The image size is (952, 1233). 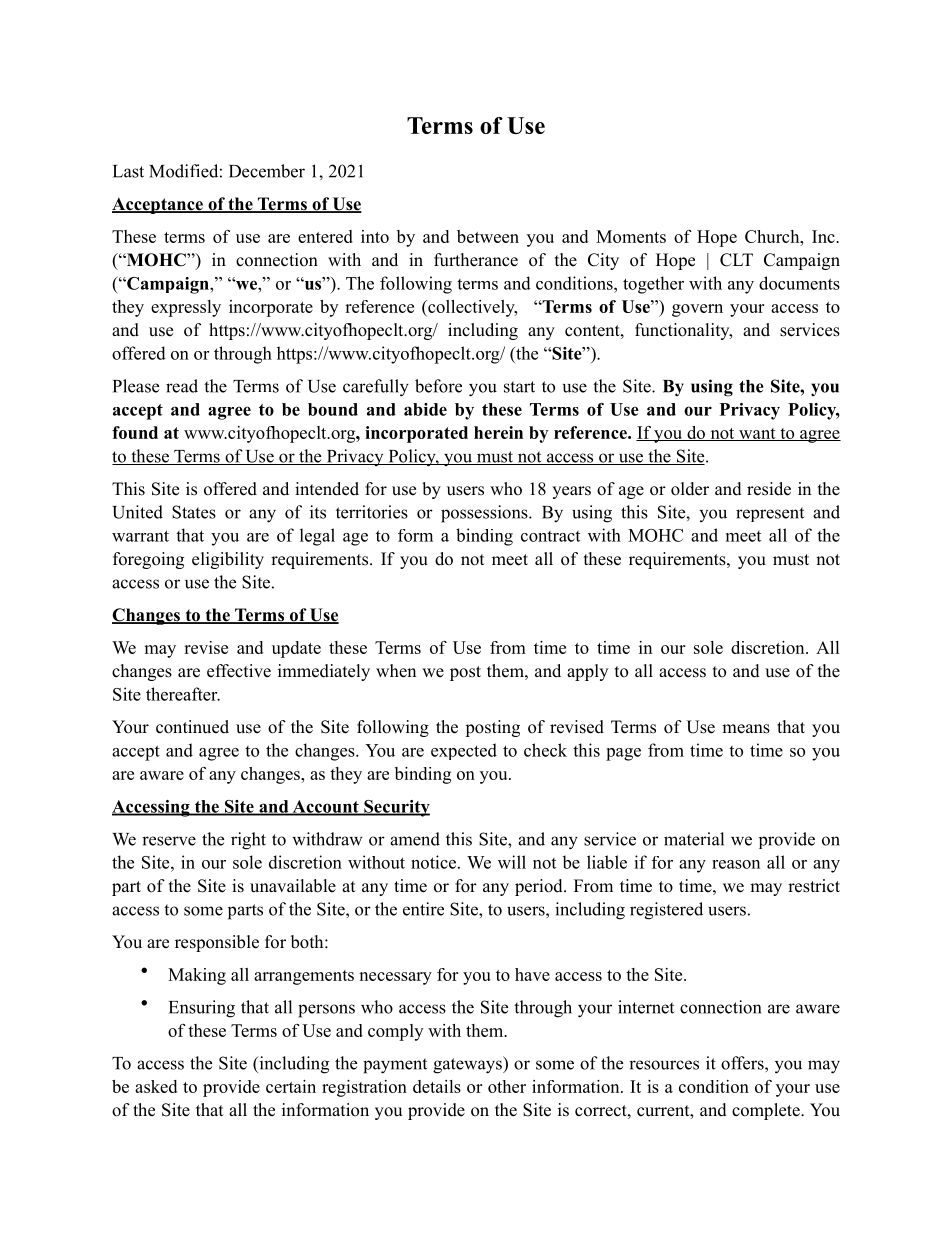 What do you see at coordinates (239, 671) in the screenshot?
I see `effective` at bounding box center [239, 671].
